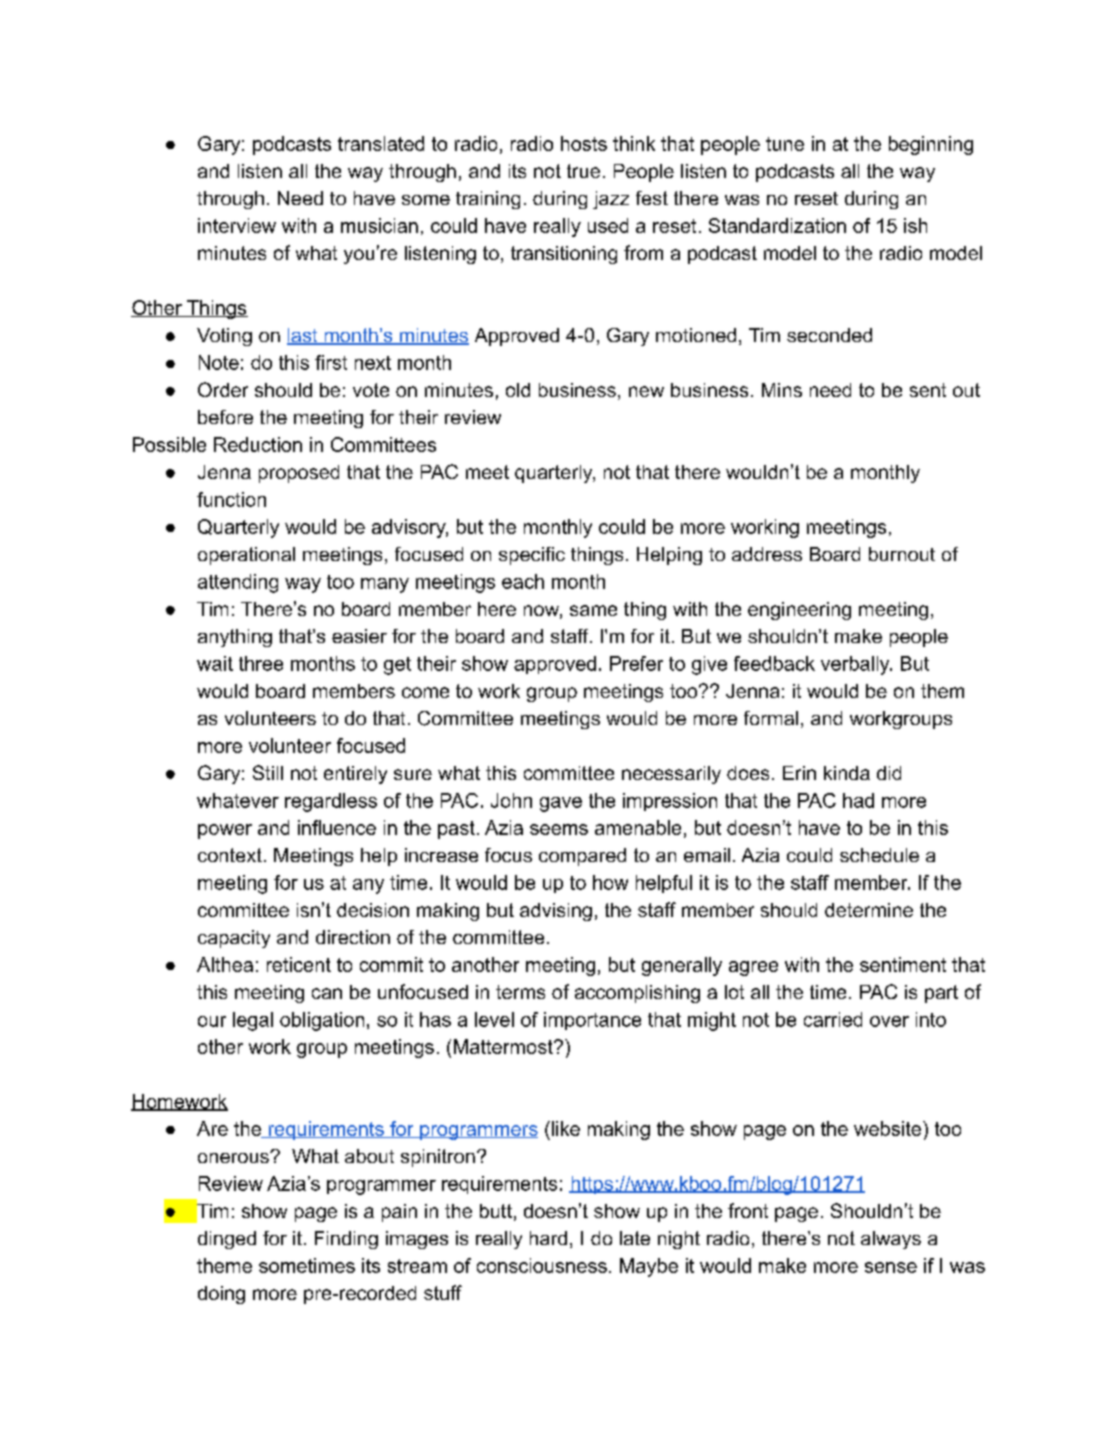 Image resolution: width=1117 pixels, height=1445 pixels. Describe the element at coordinates (833, 1019) in the document. I see `carried` at that location.
